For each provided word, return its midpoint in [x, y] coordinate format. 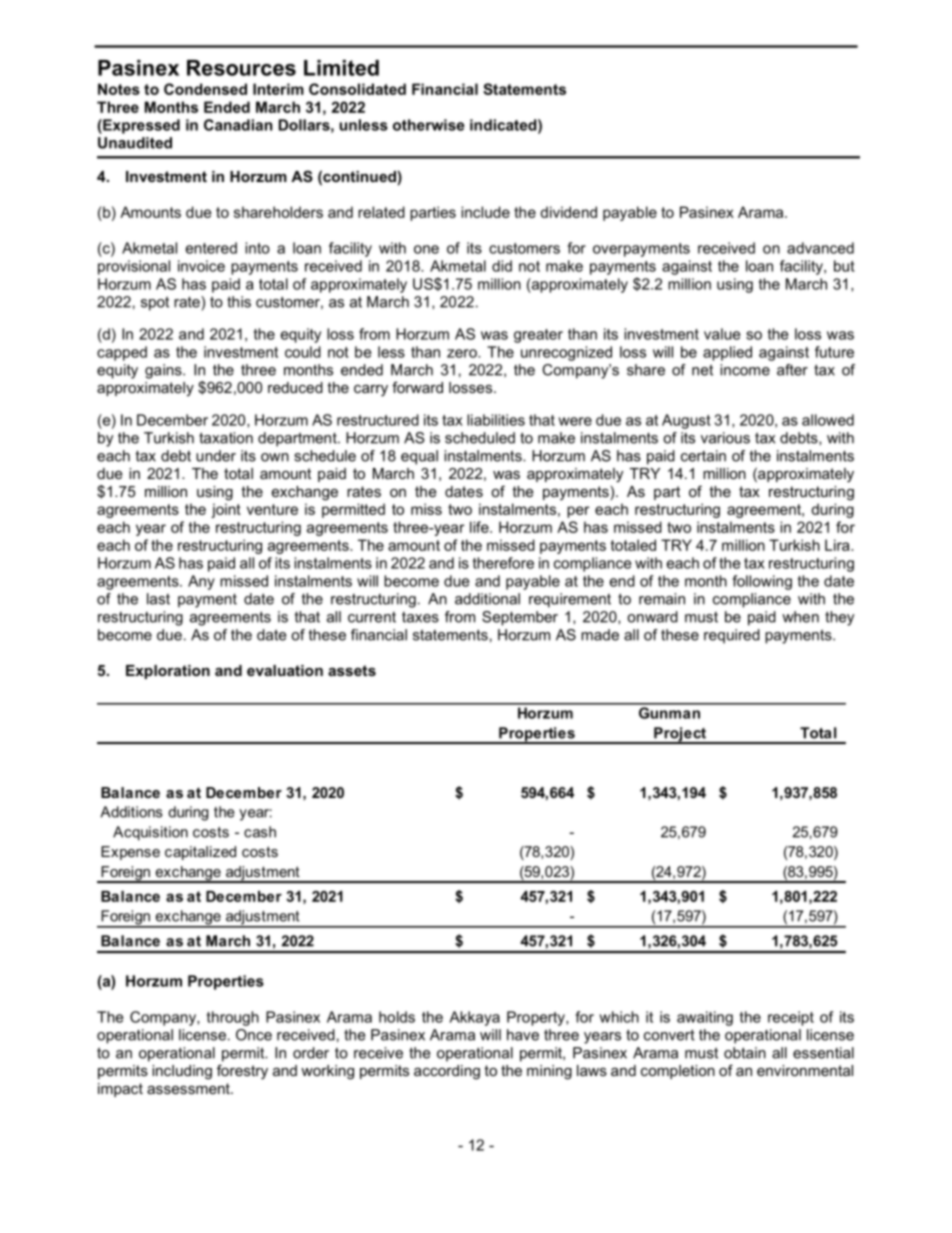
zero [463, 353]
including [182, 1072]
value [722, 334]
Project [680, 735]
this [239, 302]
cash [260, 832]
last [158, 599]
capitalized [200, 853]
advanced [820, 248]
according [447, 1072]
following [762, 582]
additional [487, 599]
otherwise [429, 125]
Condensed [205, 89]
